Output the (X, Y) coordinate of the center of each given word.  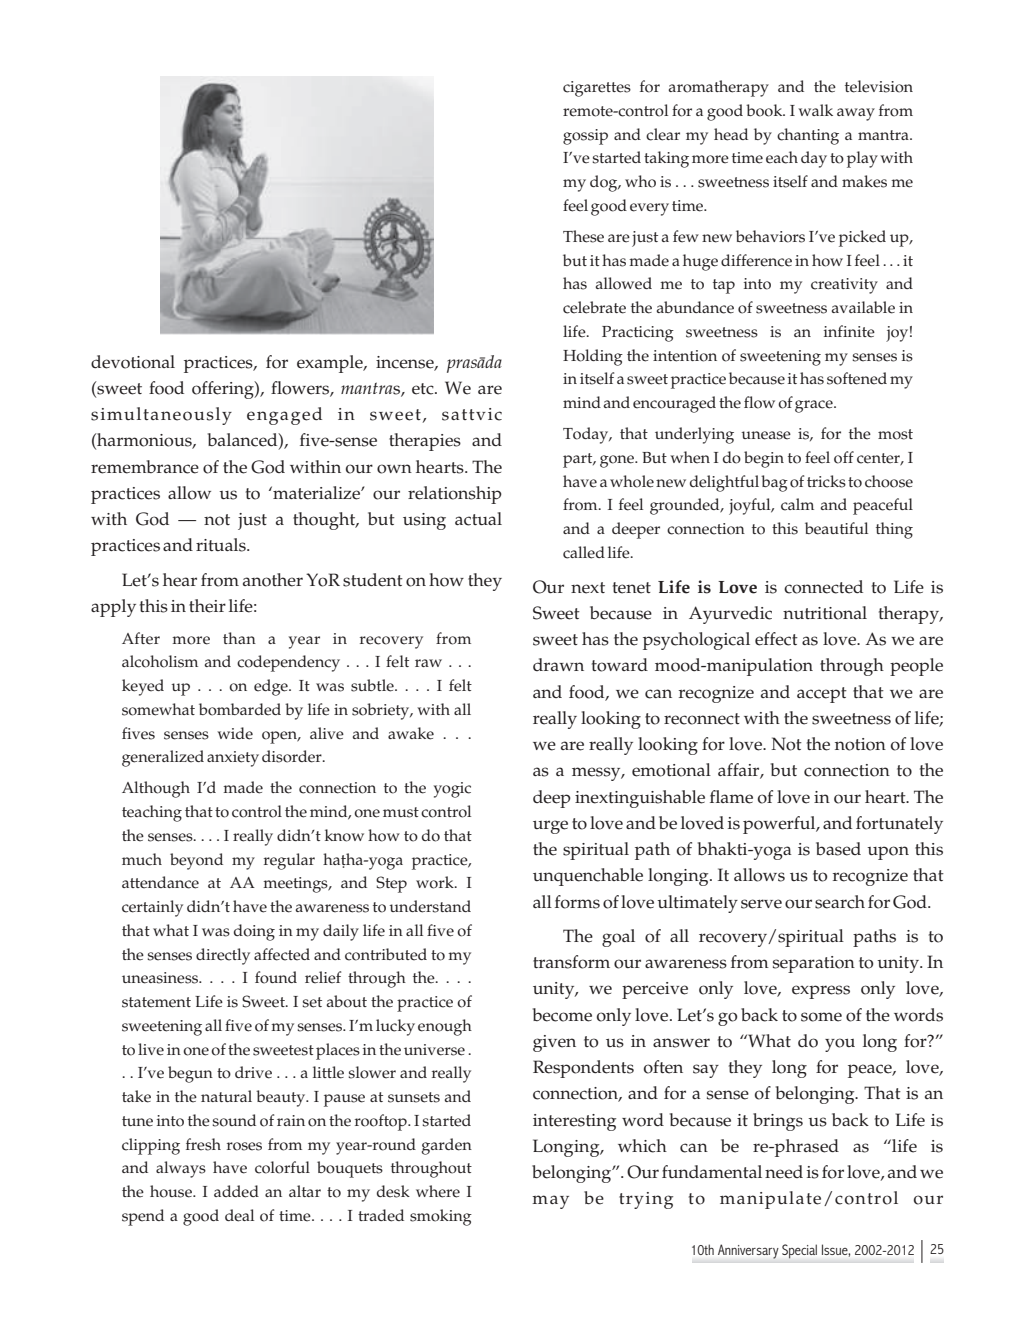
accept (822, 695)
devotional (133, 362)
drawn (558, 664)
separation (814, 964)
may (550, 1202)
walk (815, 110)
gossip (585, 137)
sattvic (472, 414)
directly (223, 956)
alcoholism (160, 661)
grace (815, 406)
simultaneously (161, 416)
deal (239, 1215)
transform (571, 962)
